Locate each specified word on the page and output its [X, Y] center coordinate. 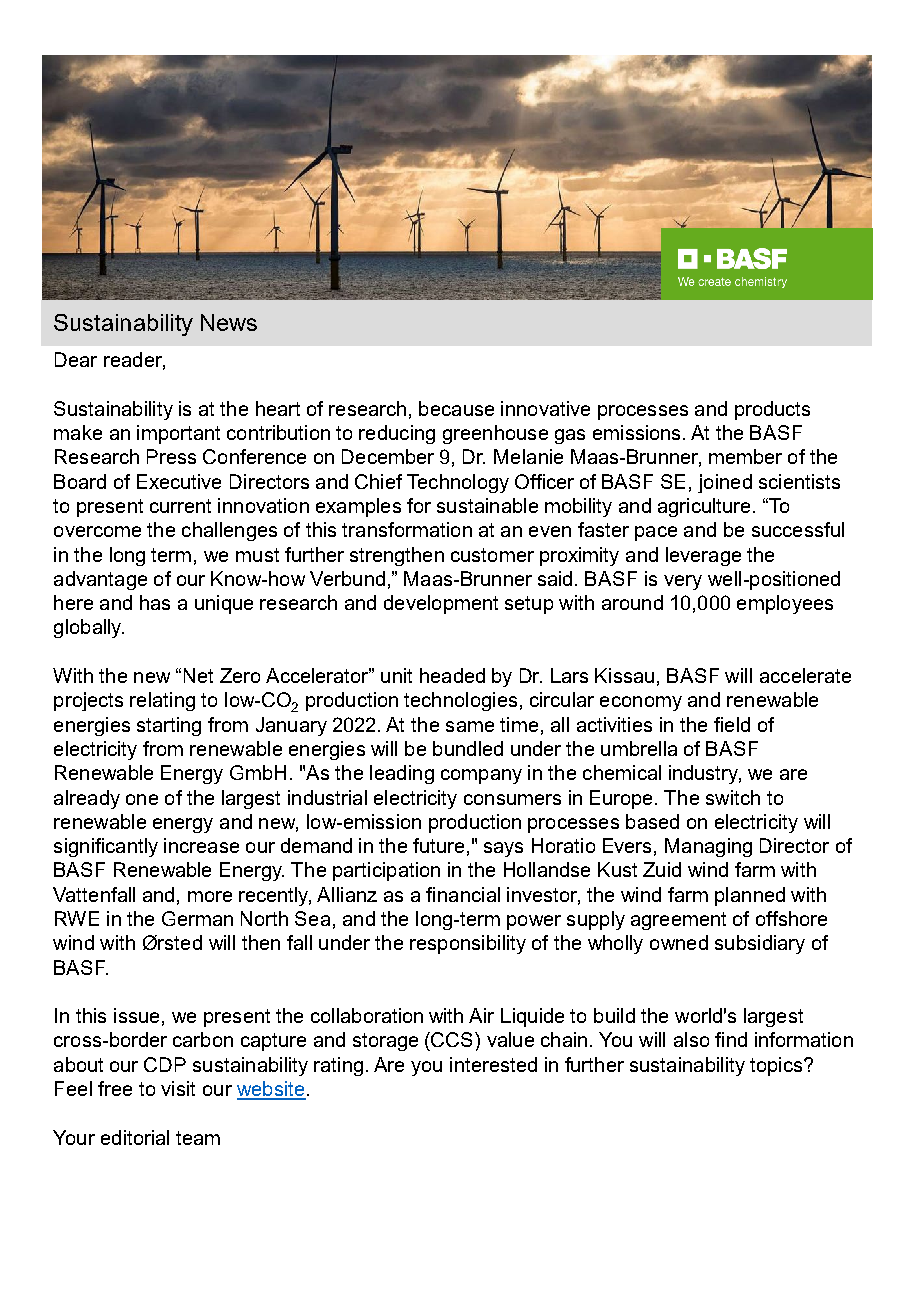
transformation [407, 529]
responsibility [468, 944]
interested [493, 1064]
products [772, 410]
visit [178, 1088]
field [732, 724]
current [180, 506]
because [456, 408]
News [229, 322]
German [197, 918]
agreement [678, 921]
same [470, 726]
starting [169, 726]
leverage [703, 556]
